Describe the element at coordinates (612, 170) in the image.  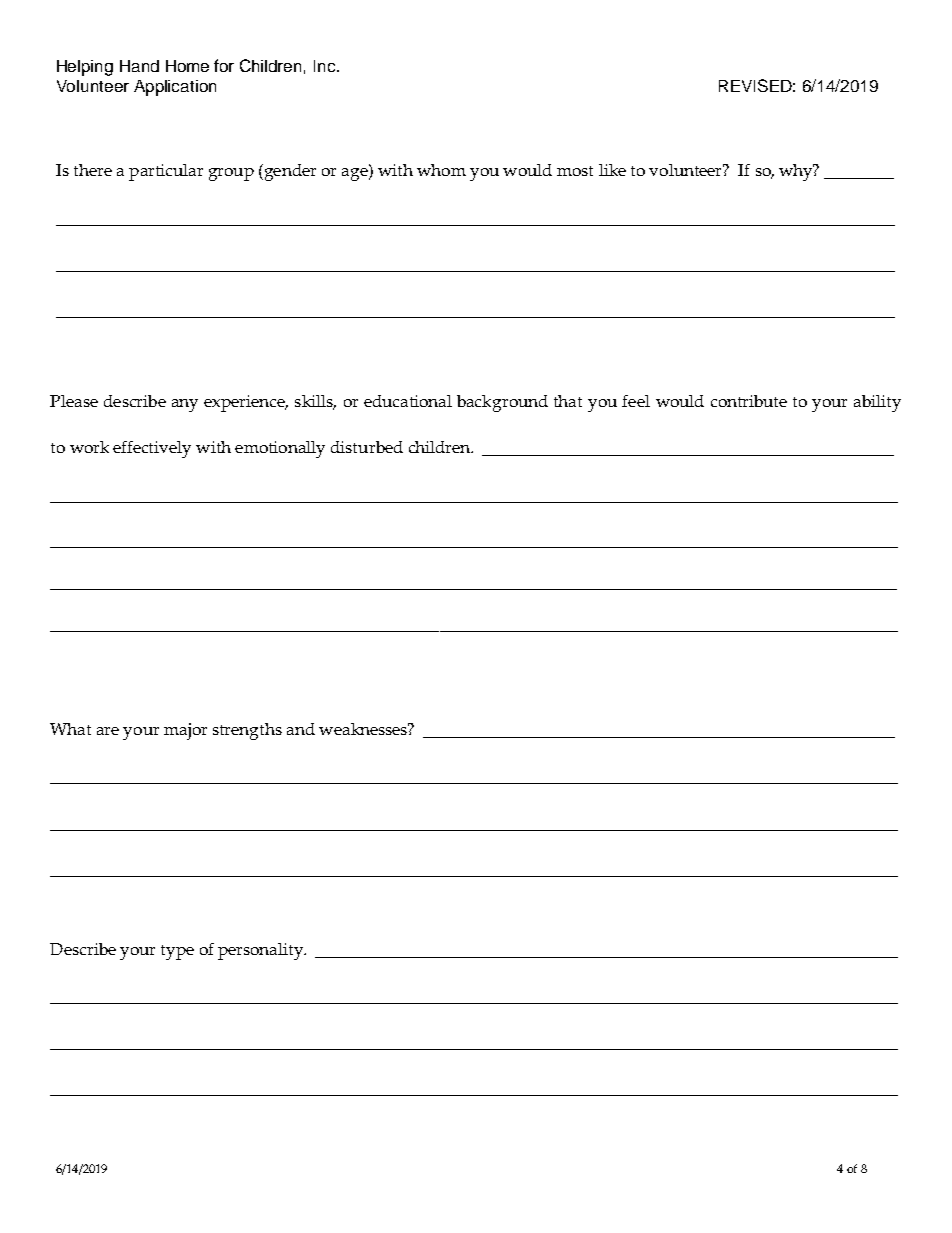
I see `like` at that location.
